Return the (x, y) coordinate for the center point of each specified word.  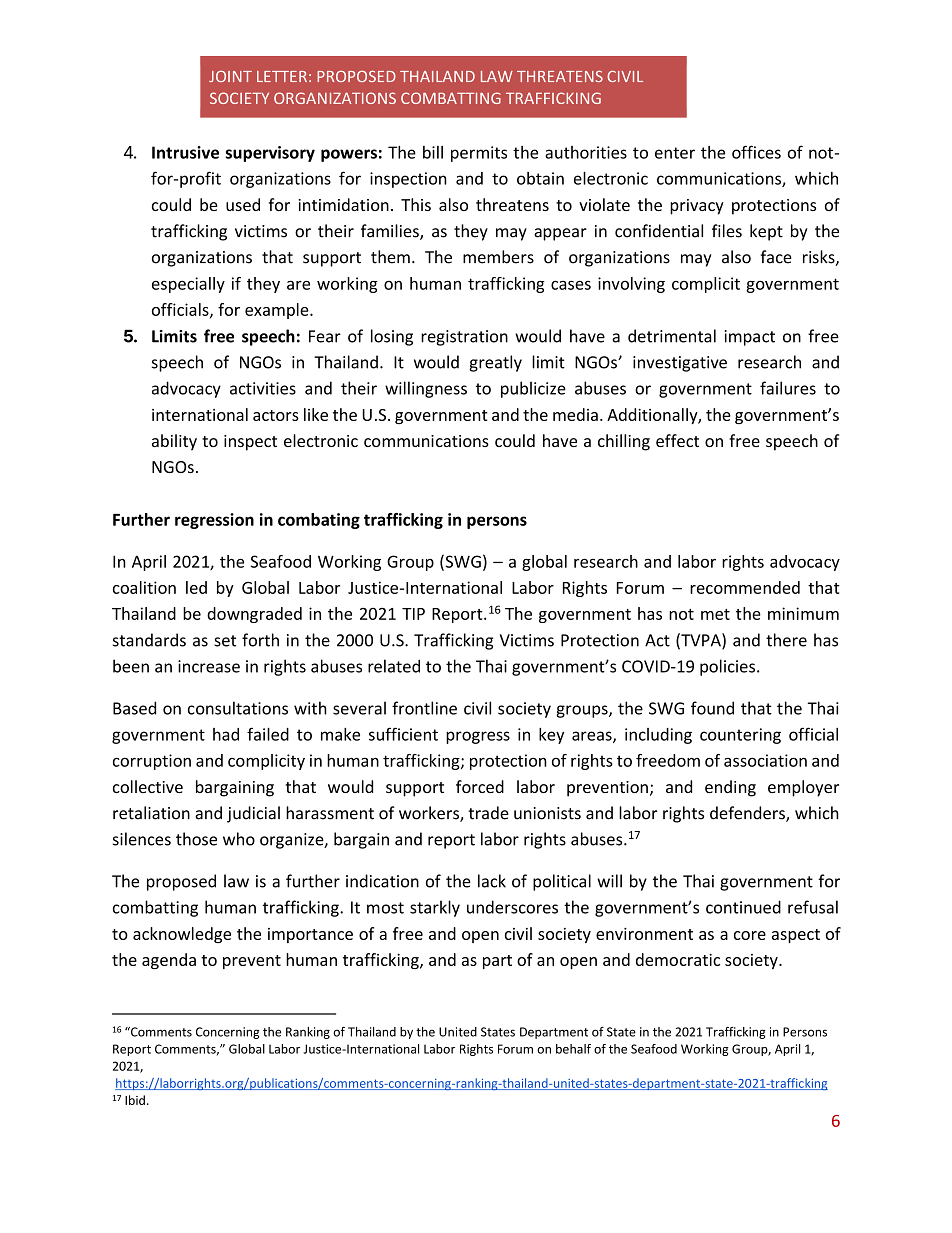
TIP (413, 614)
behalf (573, 1049)
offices (756, 152)
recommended (745, 587)
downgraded (254, 615)
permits (479, 154)
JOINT (230, 76)
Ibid (135, 1100)
